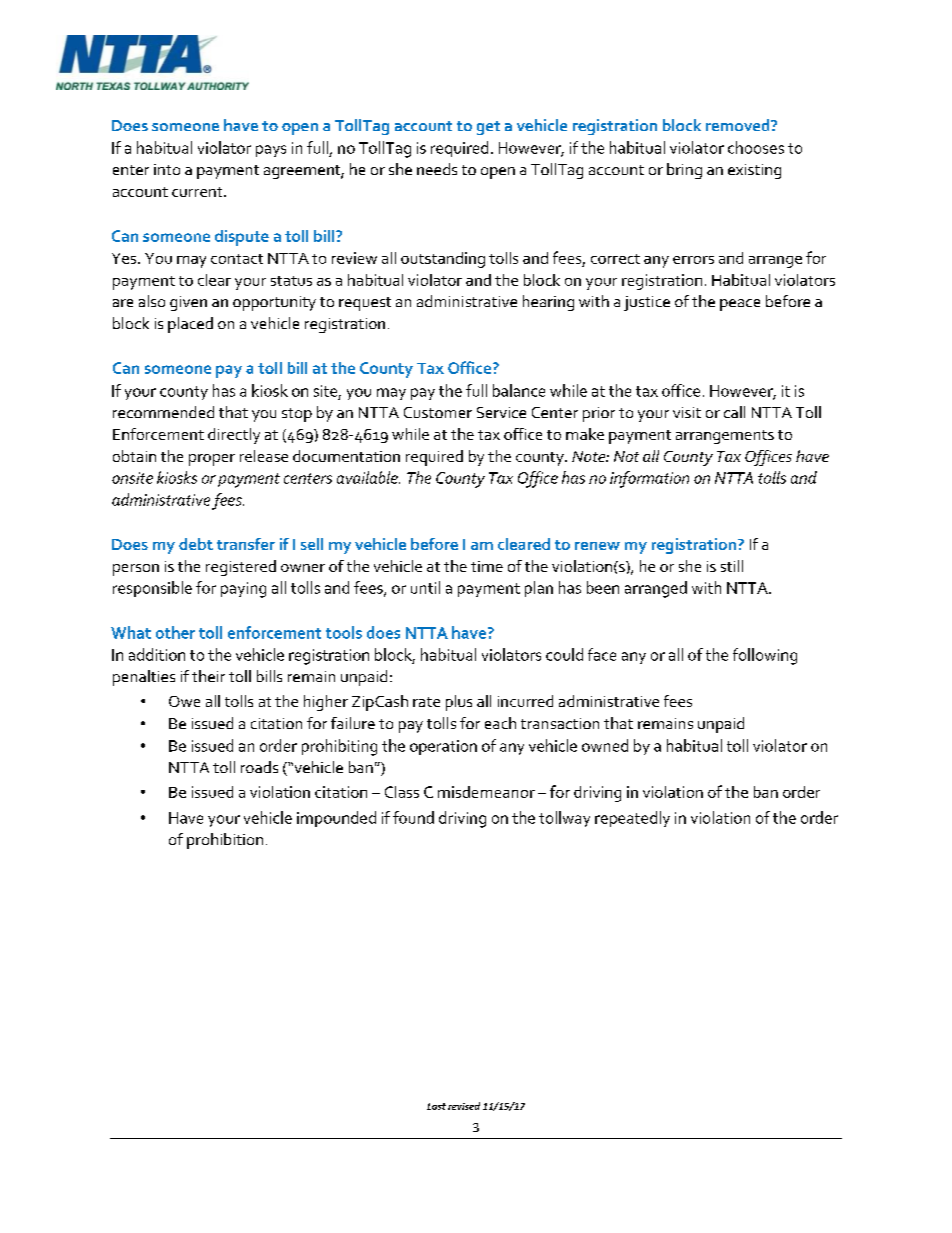 The image size is (952, 1233). I want to click on proper, so click(212, 460).
